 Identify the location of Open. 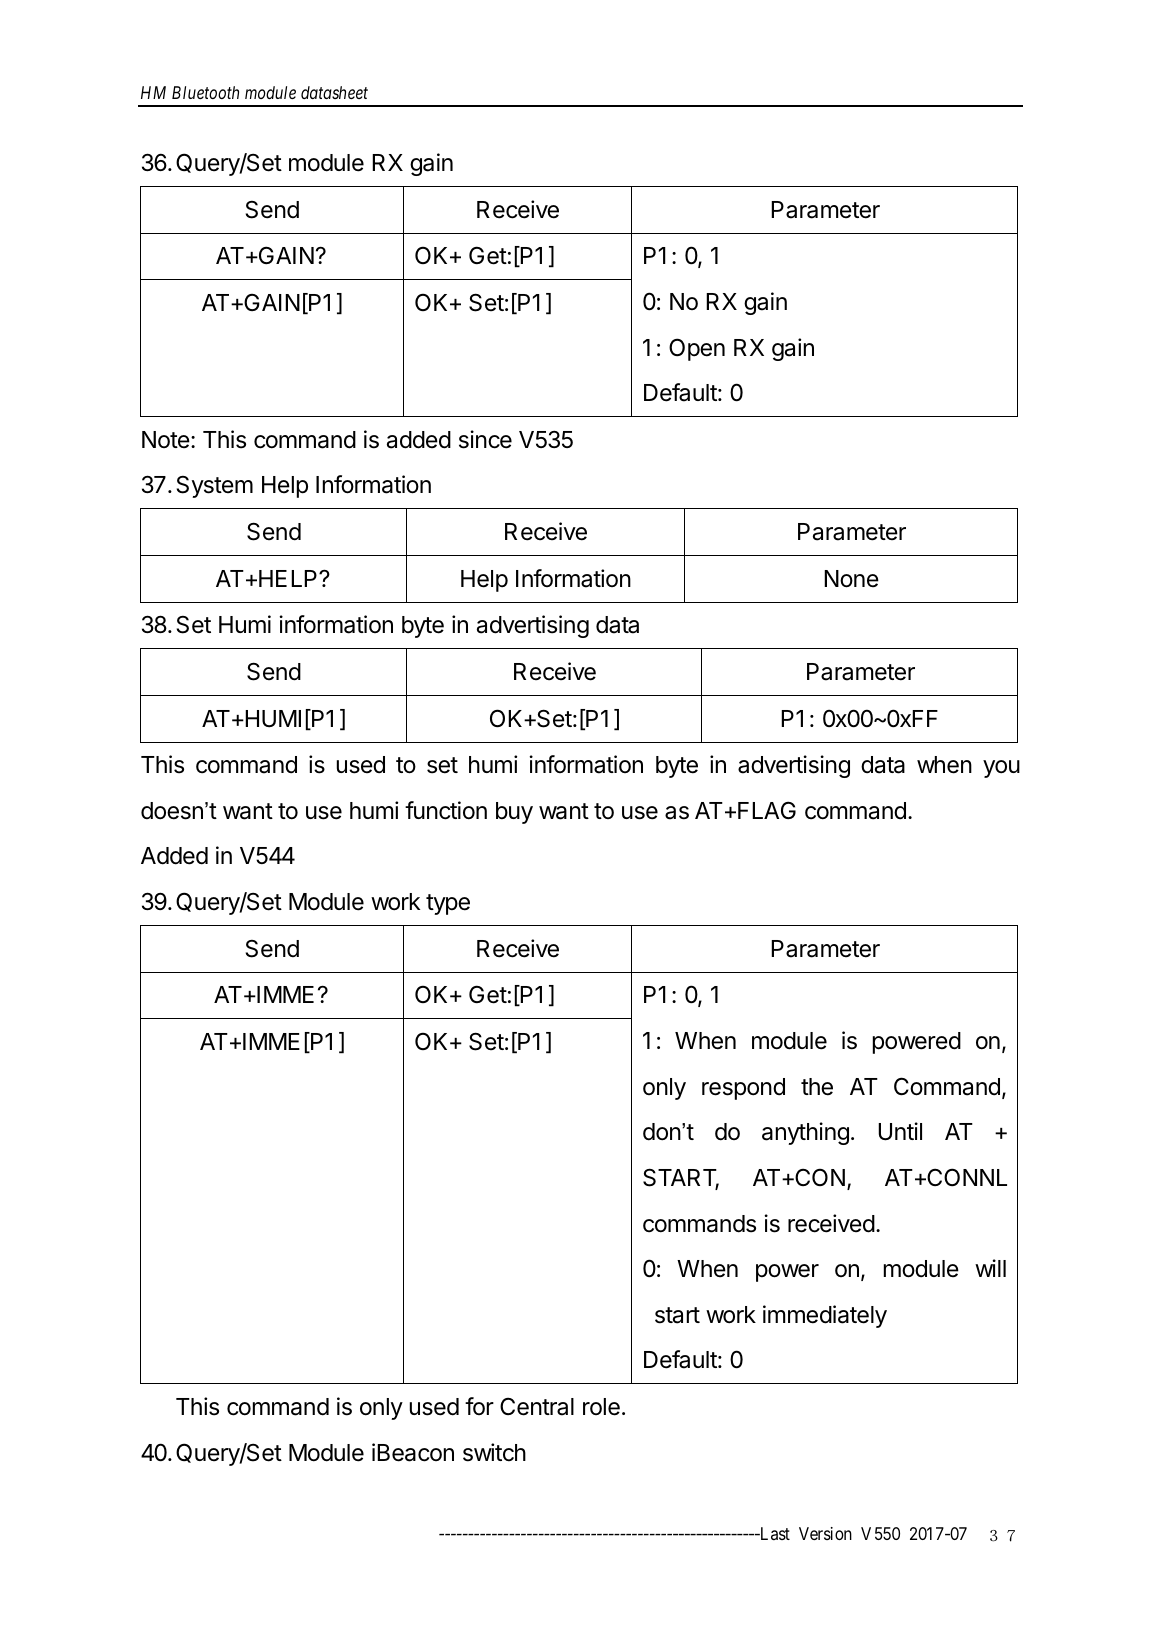
(697, 349).
